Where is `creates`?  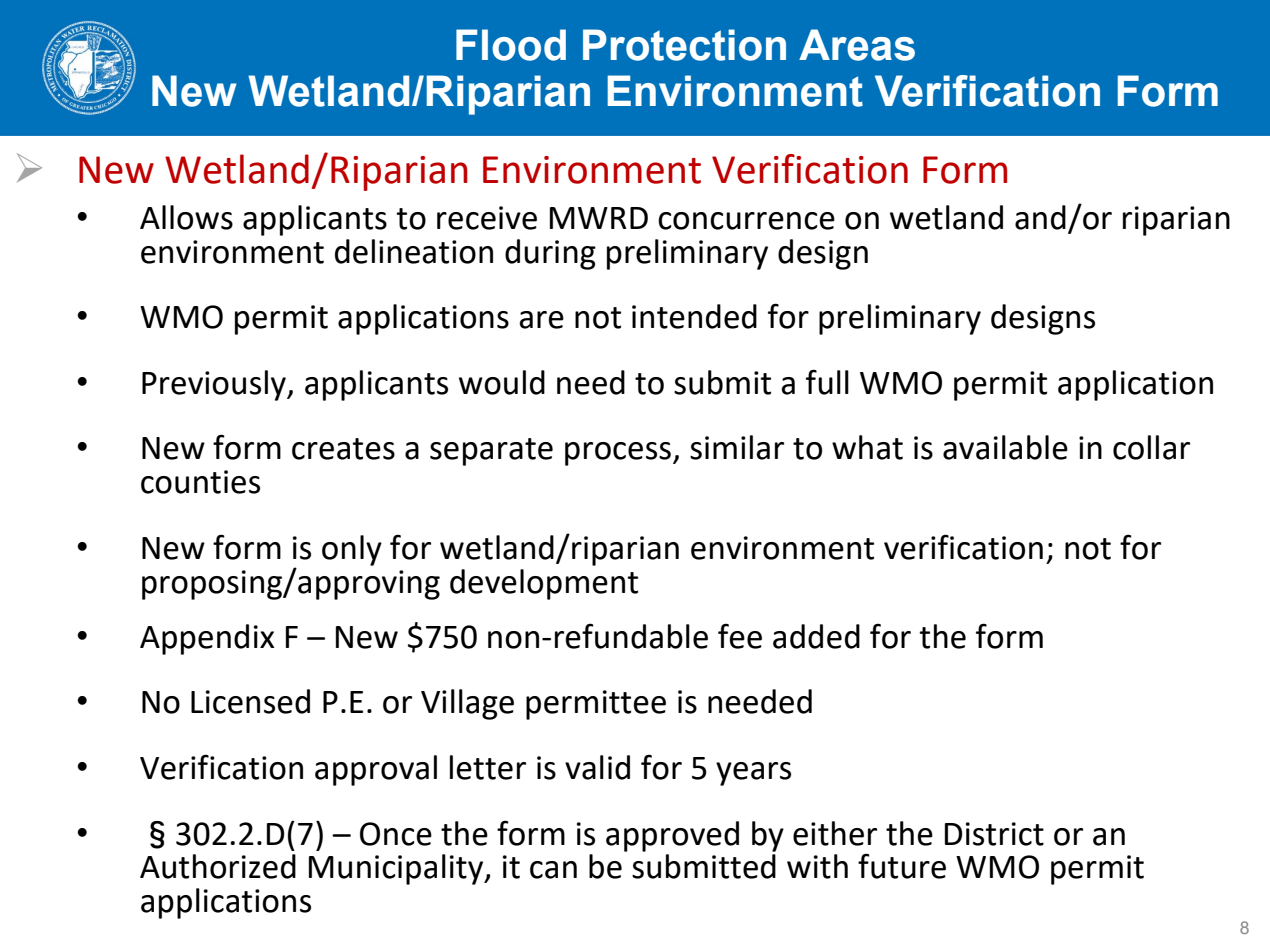
creates is located at coordinates (343, 449).
